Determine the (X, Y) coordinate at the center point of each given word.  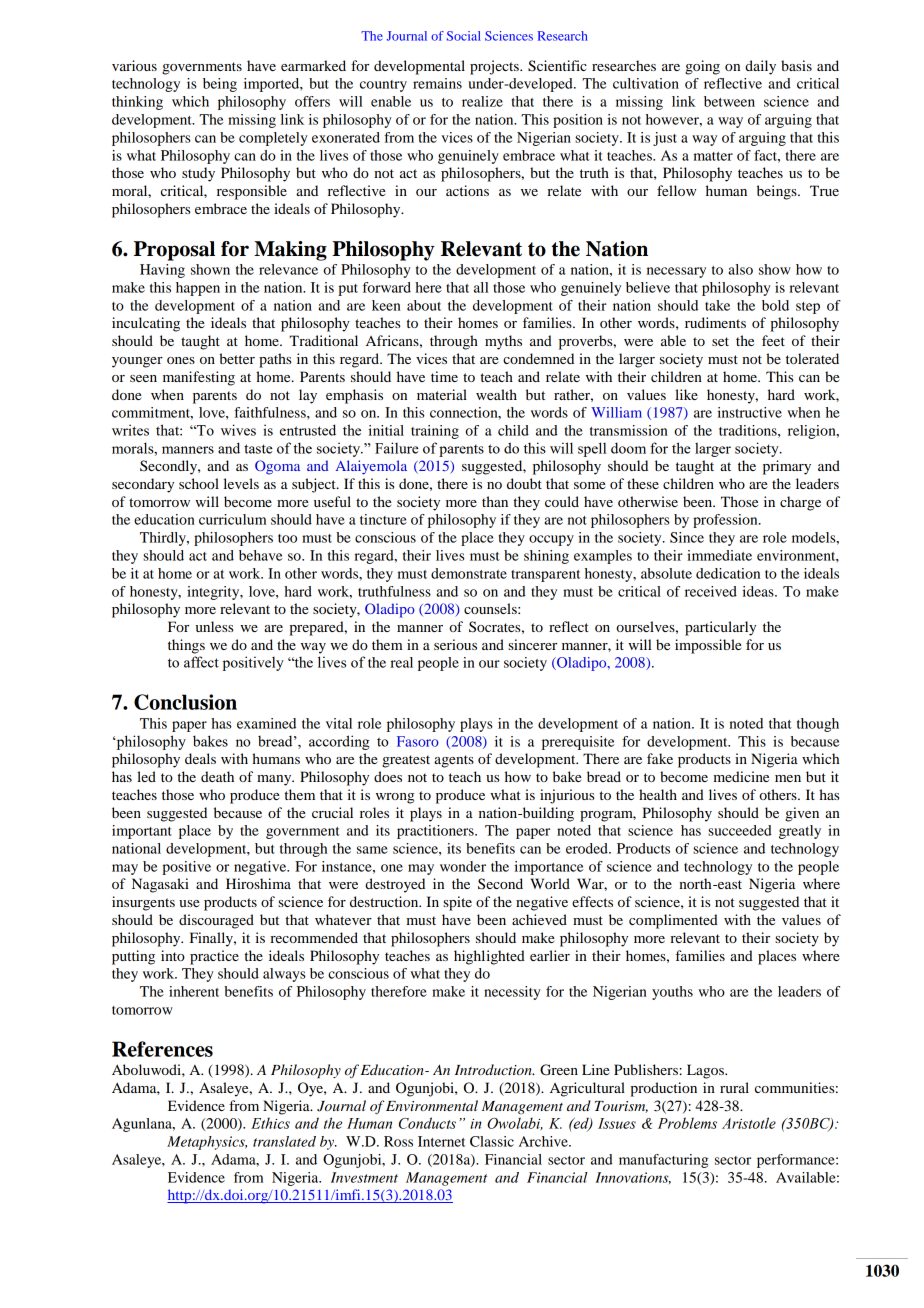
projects (495, 67)
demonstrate (469, 573)
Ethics (270, 1123)
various (134, 65)
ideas (759, 591)
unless (214, 626)
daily (760, 67)
